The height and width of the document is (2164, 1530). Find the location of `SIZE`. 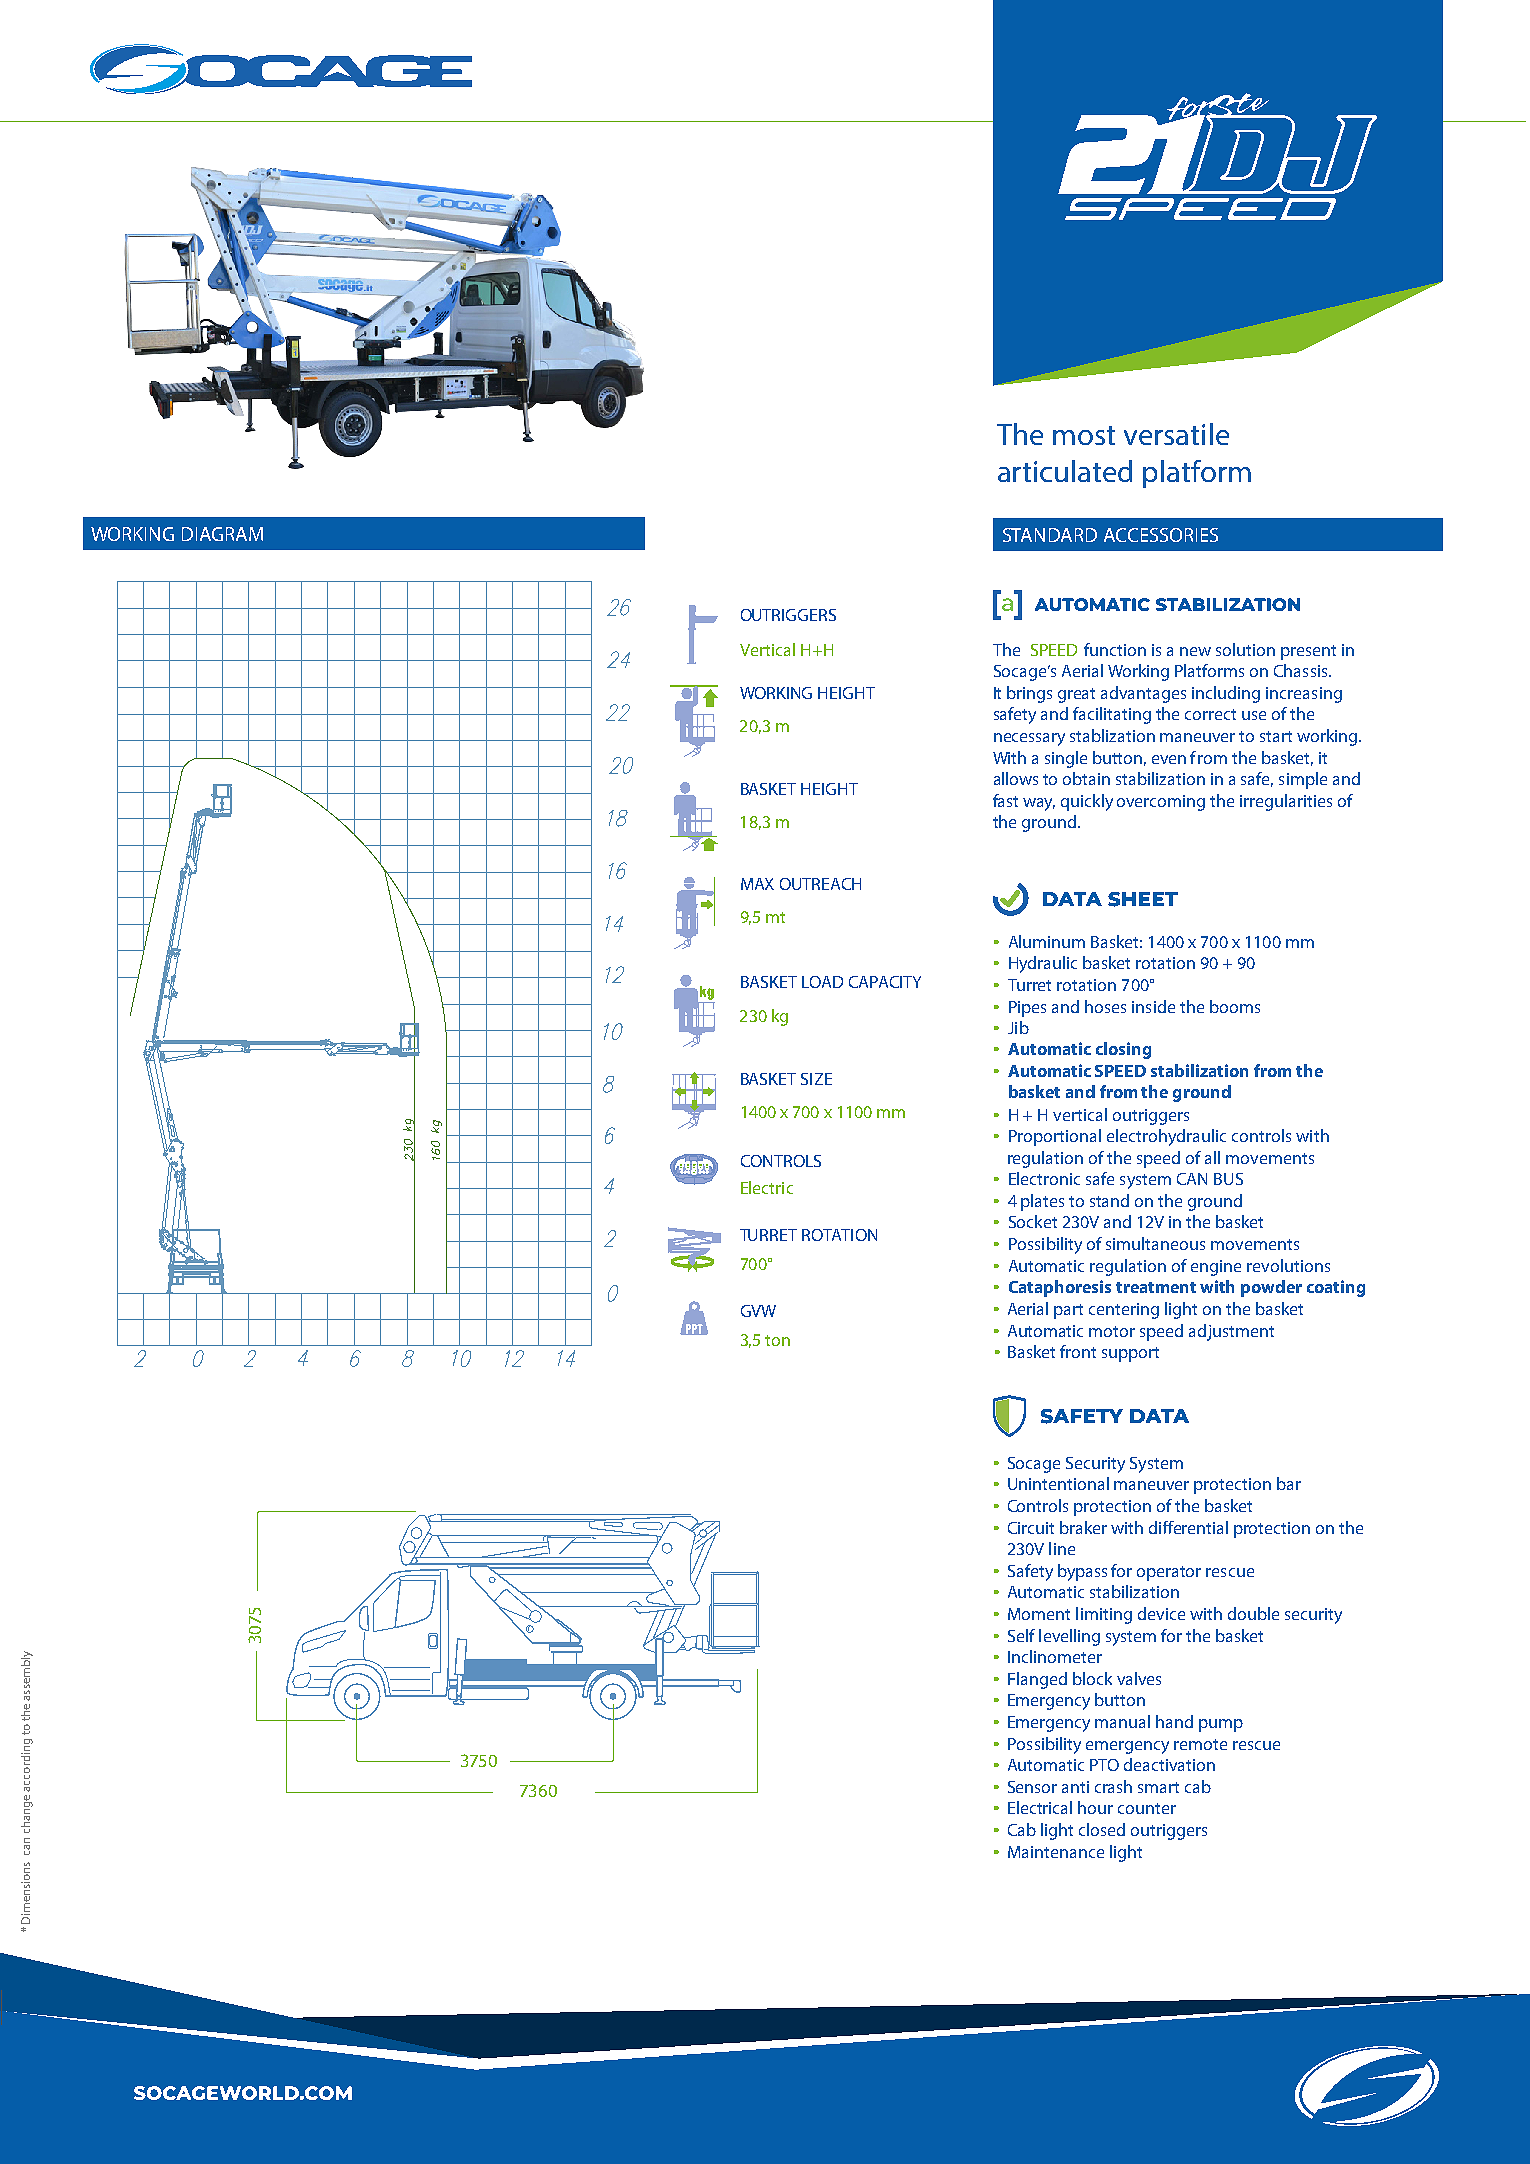

SIZE is located at coordinates (816, 1079).
